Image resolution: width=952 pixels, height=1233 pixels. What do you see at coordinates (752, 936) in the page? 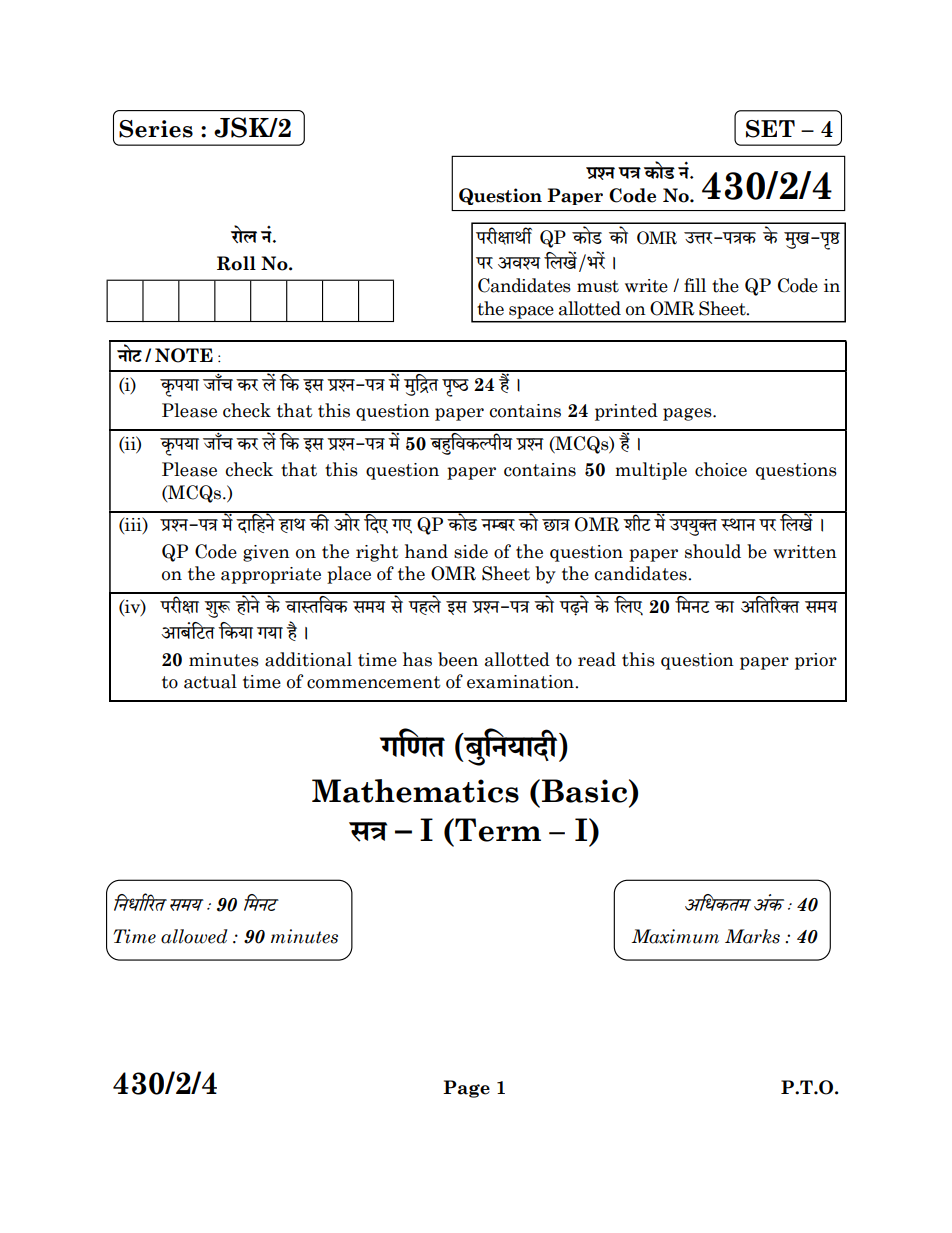
I see `Marks` at bounding box center [752, 936].
